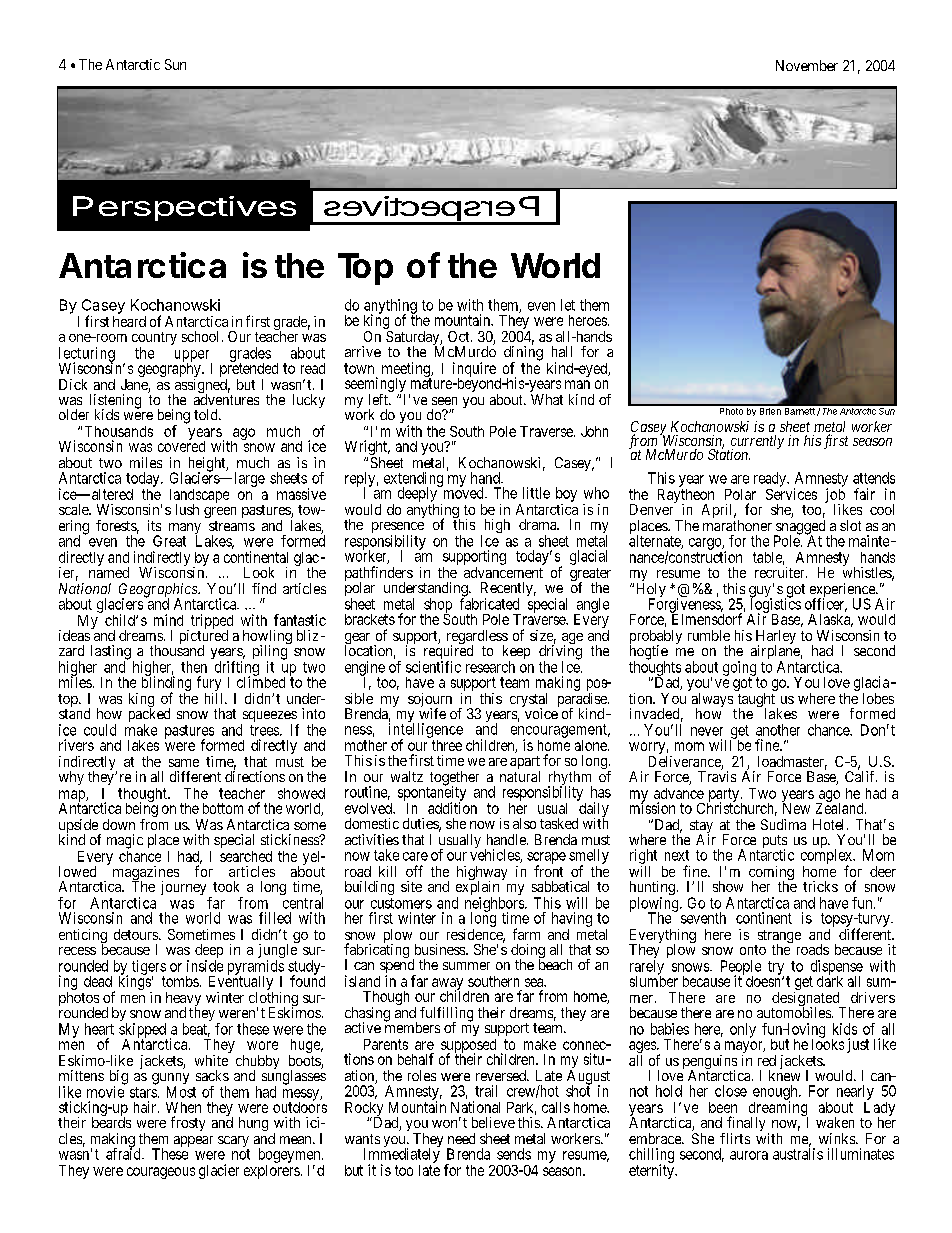 This screenshot has width=952, height=1233. What do you see at coordinates (193, 1141) in the screenshot?
I see `appear` at bounding box center [193, 1141].
